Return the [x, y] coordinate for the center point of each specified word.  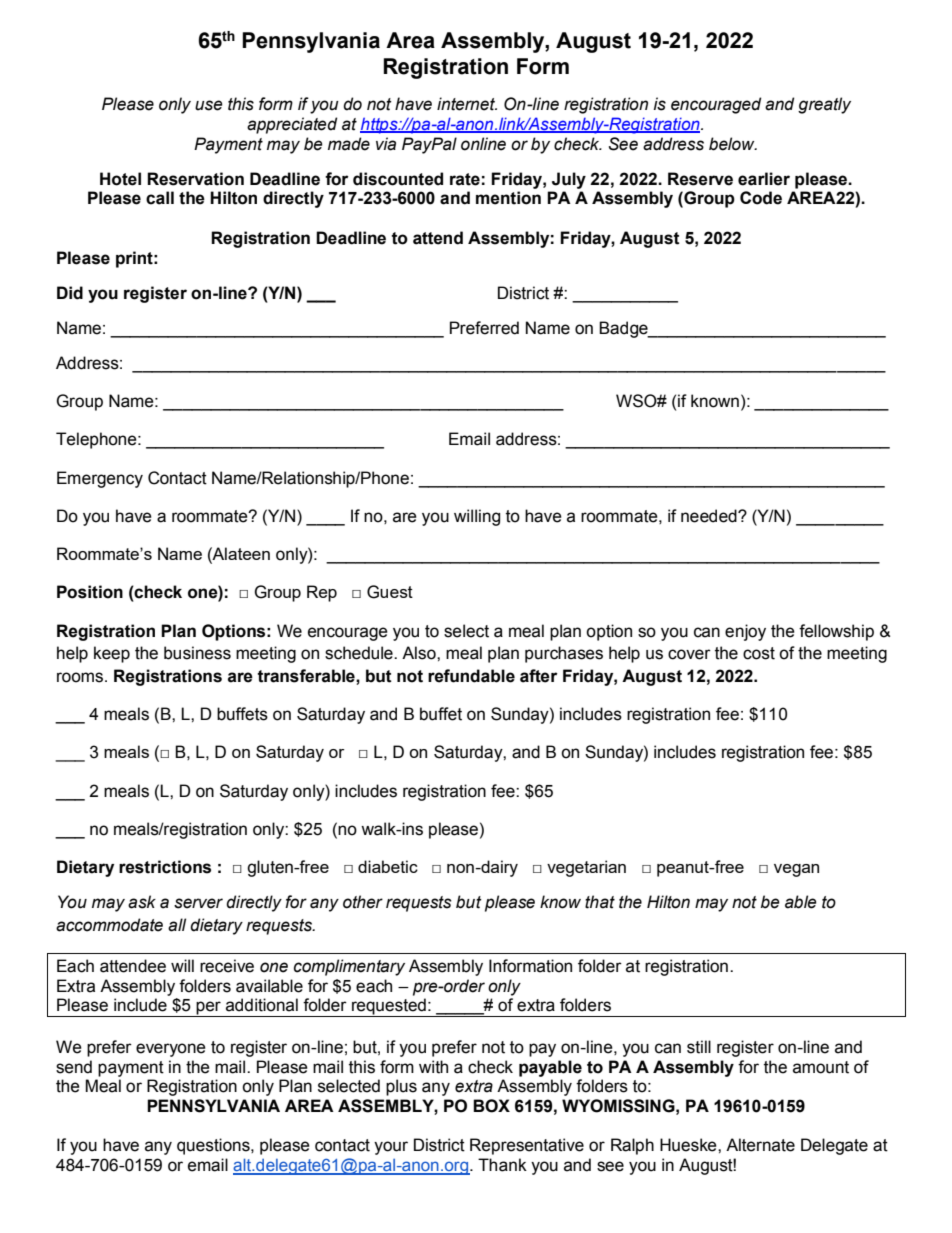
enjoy [745, 632]
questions [214, 1146]
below [733, 144]
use [209, 105]
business [197, 653]
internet [467, 104]
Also [420, 653]
